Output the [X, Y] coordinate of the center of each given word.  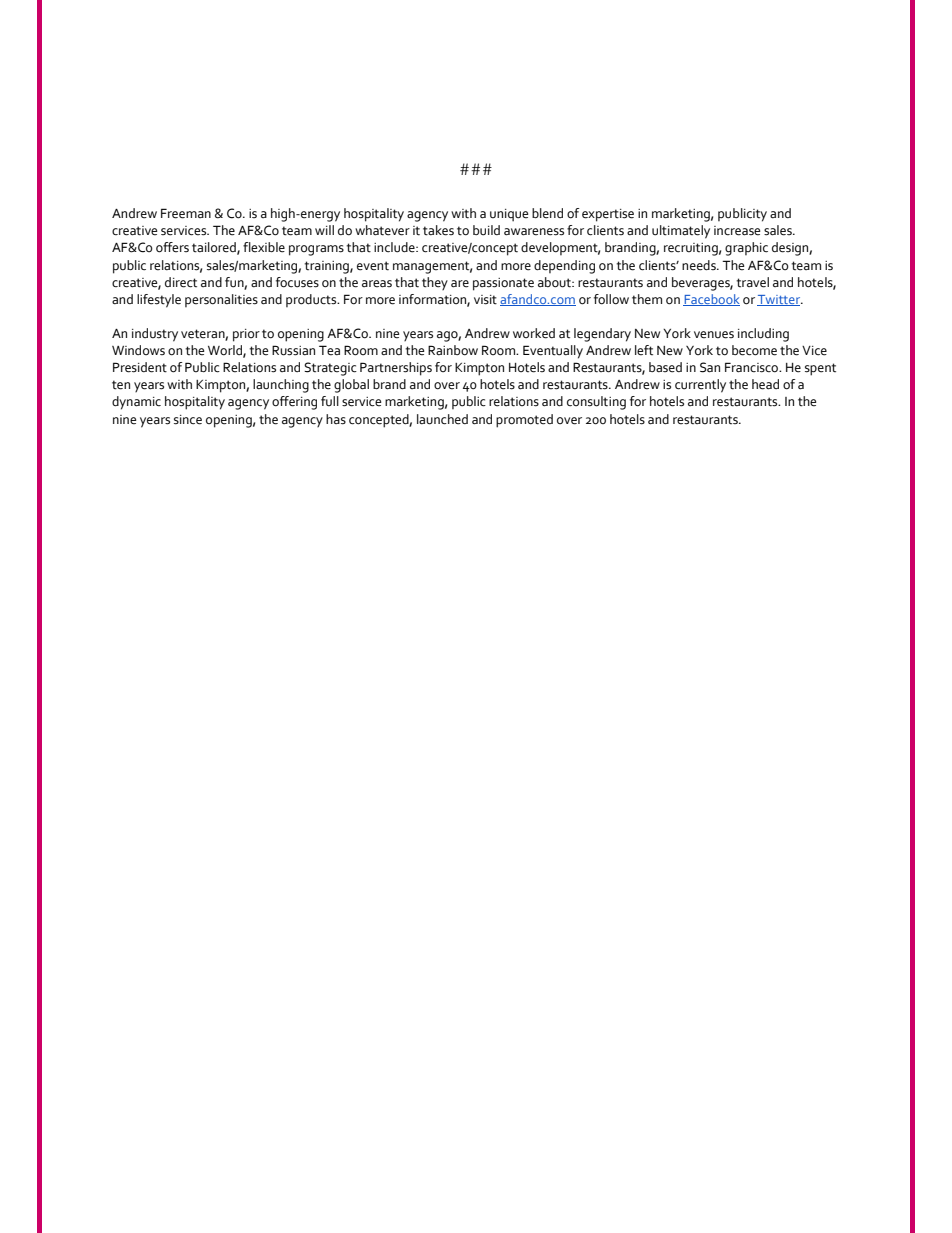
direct [181, 282]
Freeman [186, 213]
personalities [221, 300]
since [188, 420]
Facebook [711, 300]
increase [737, 231]
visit [485, 300]
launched [442, 419]
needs [700, 265]
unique [509, 215]
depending [564, 267]
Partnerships [396, 369]
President [140, 367]
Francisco [753, 367]
